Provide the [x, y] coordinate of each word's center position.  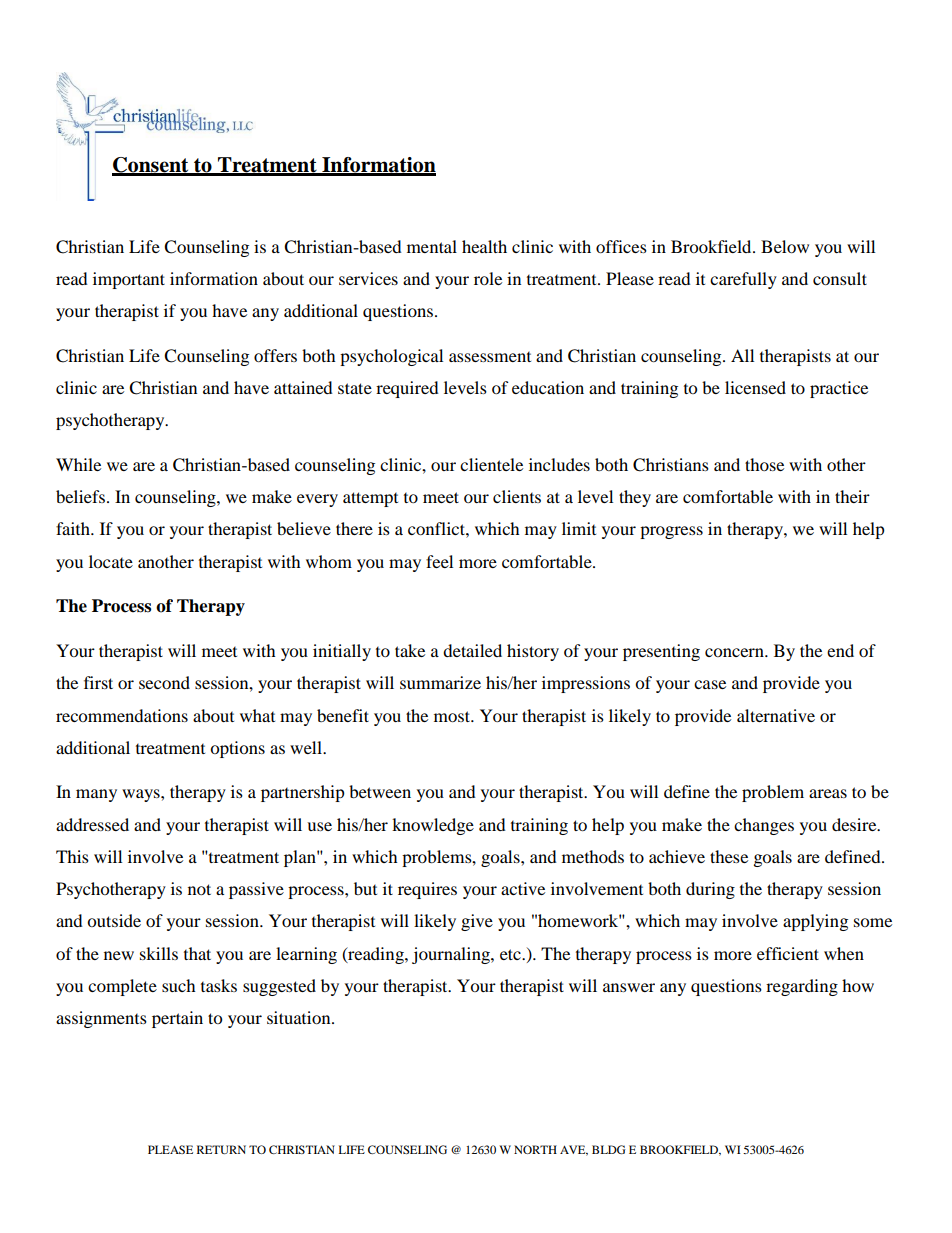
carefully [743, 280]
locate [111, 561]
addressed [92, 824]
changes [764, 826]
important [129, 280]
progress [671, 532]
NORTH [535, 1149]
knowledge [433, 826]
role [488, 278]
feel [439, 561]
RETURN [221, 1149]
